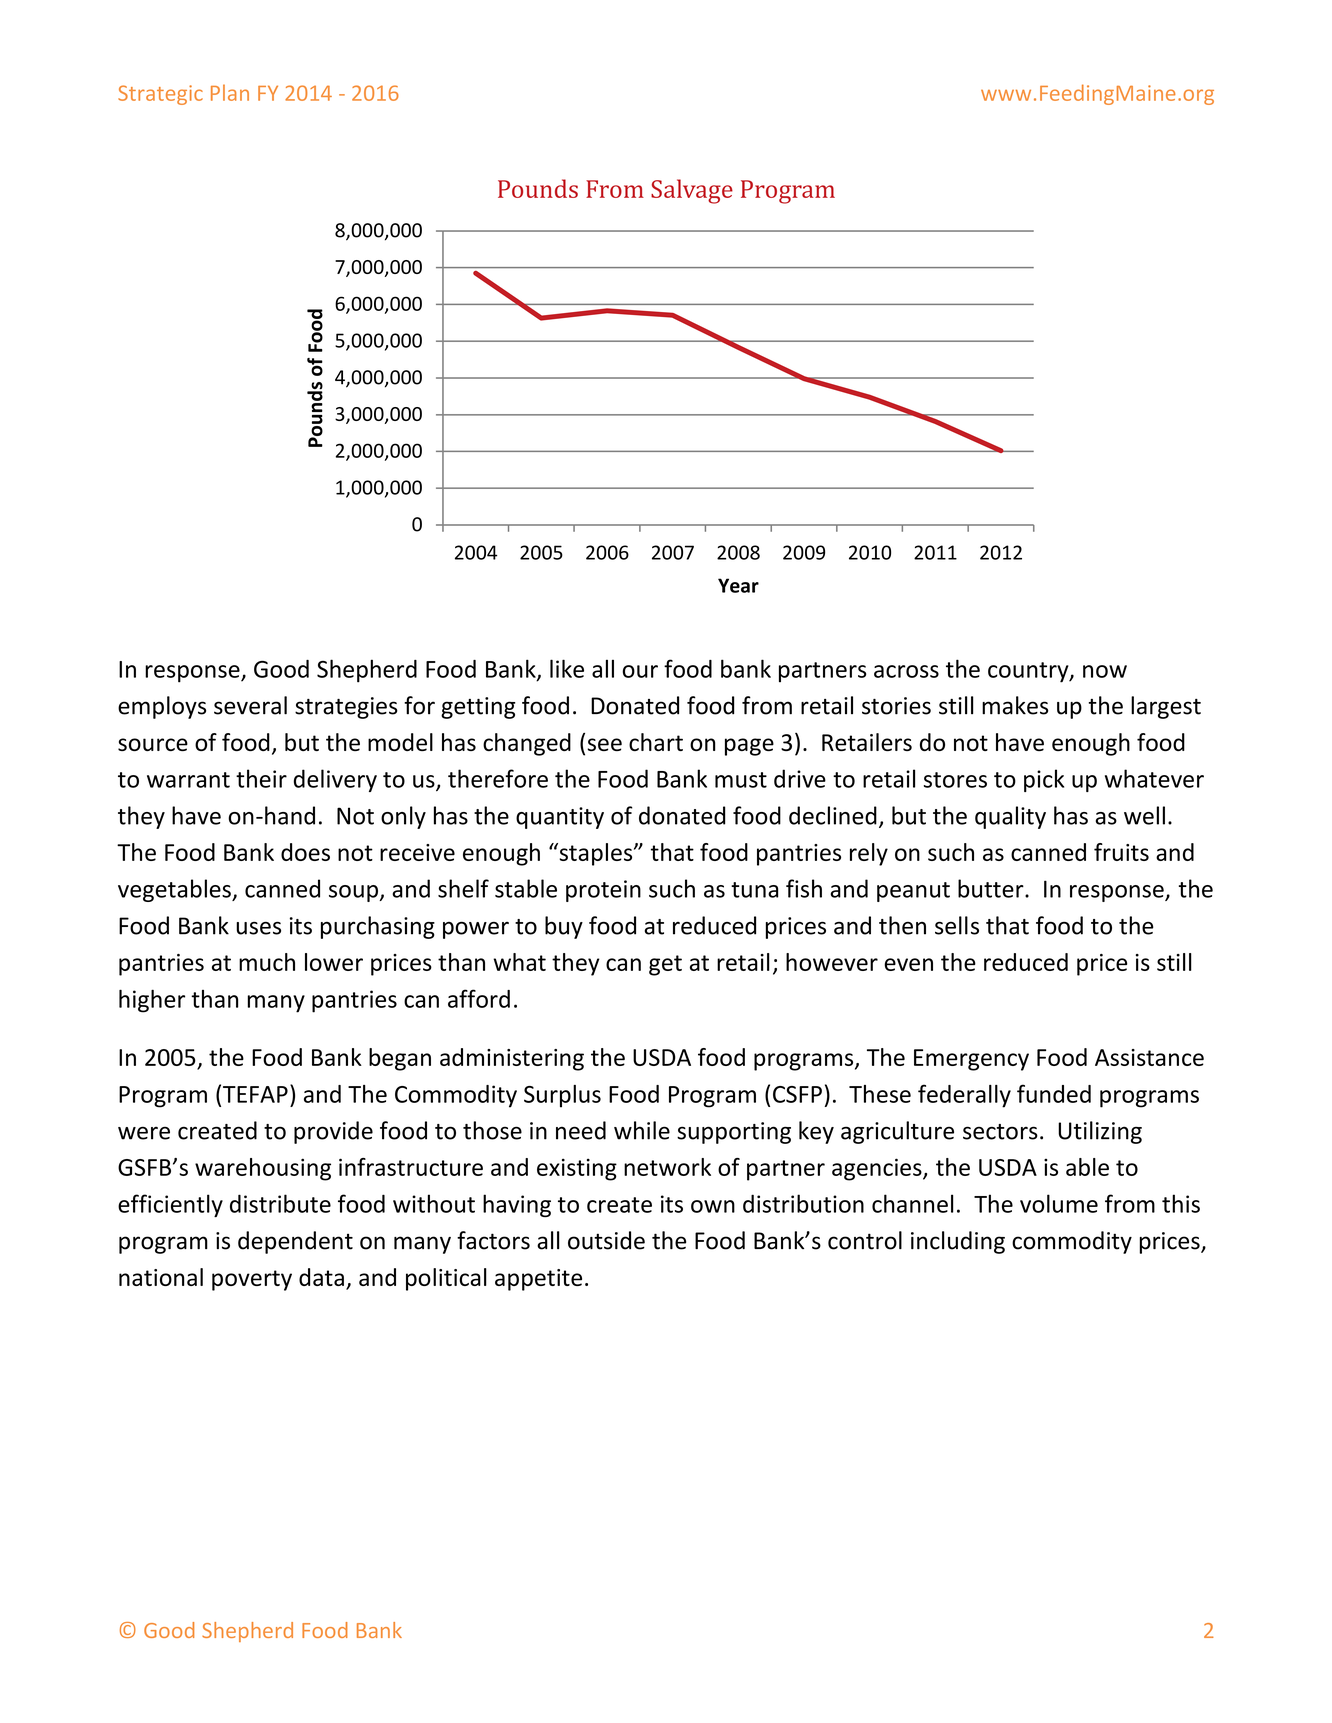 The image size is (1332, 1723). I want to click on Year, so click(738, 585).
